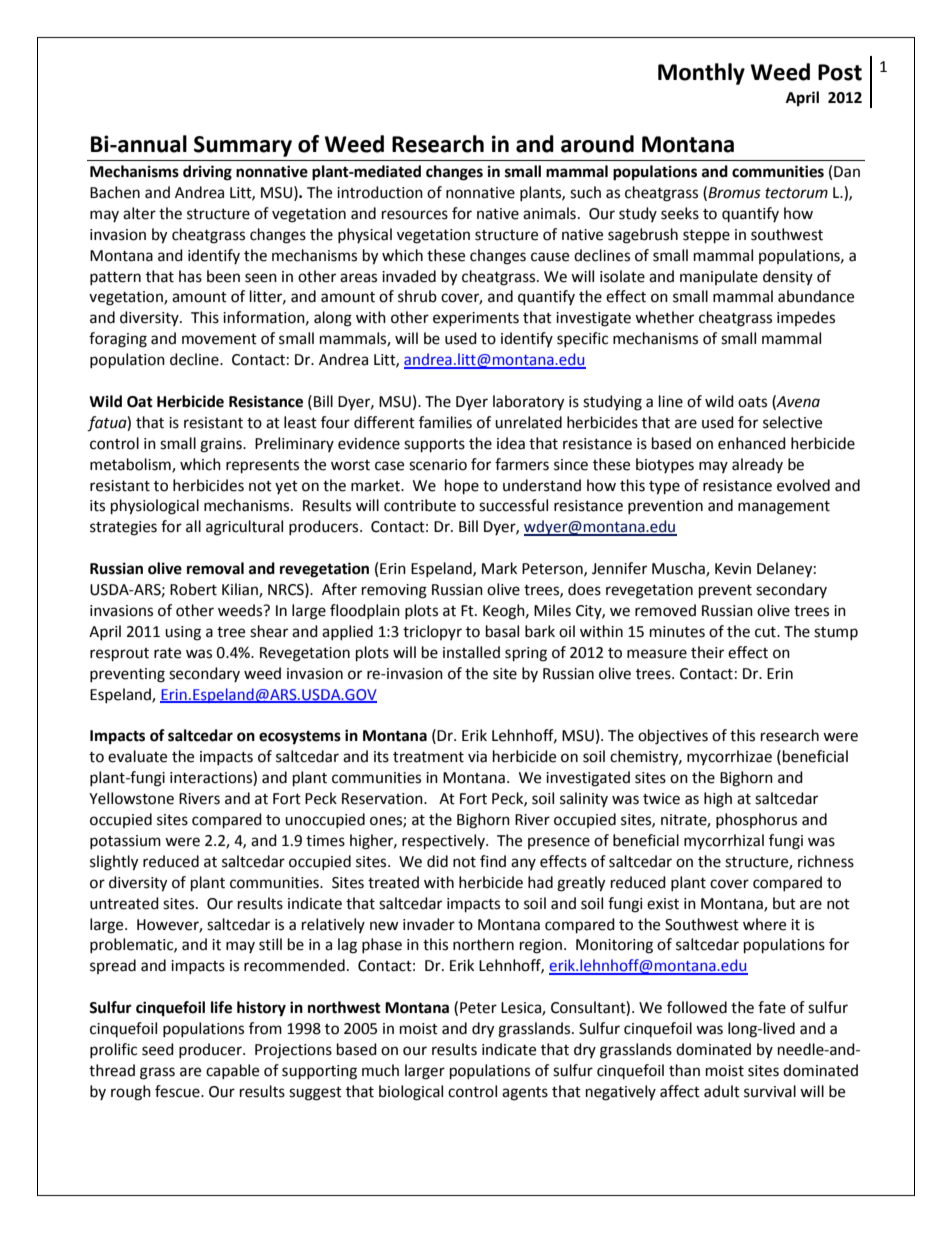 Image resolution: width=952 pixels, height=1233 pixels. Describe the element at coordinates (525, 1094) in the document. I see `agents` at that location.
